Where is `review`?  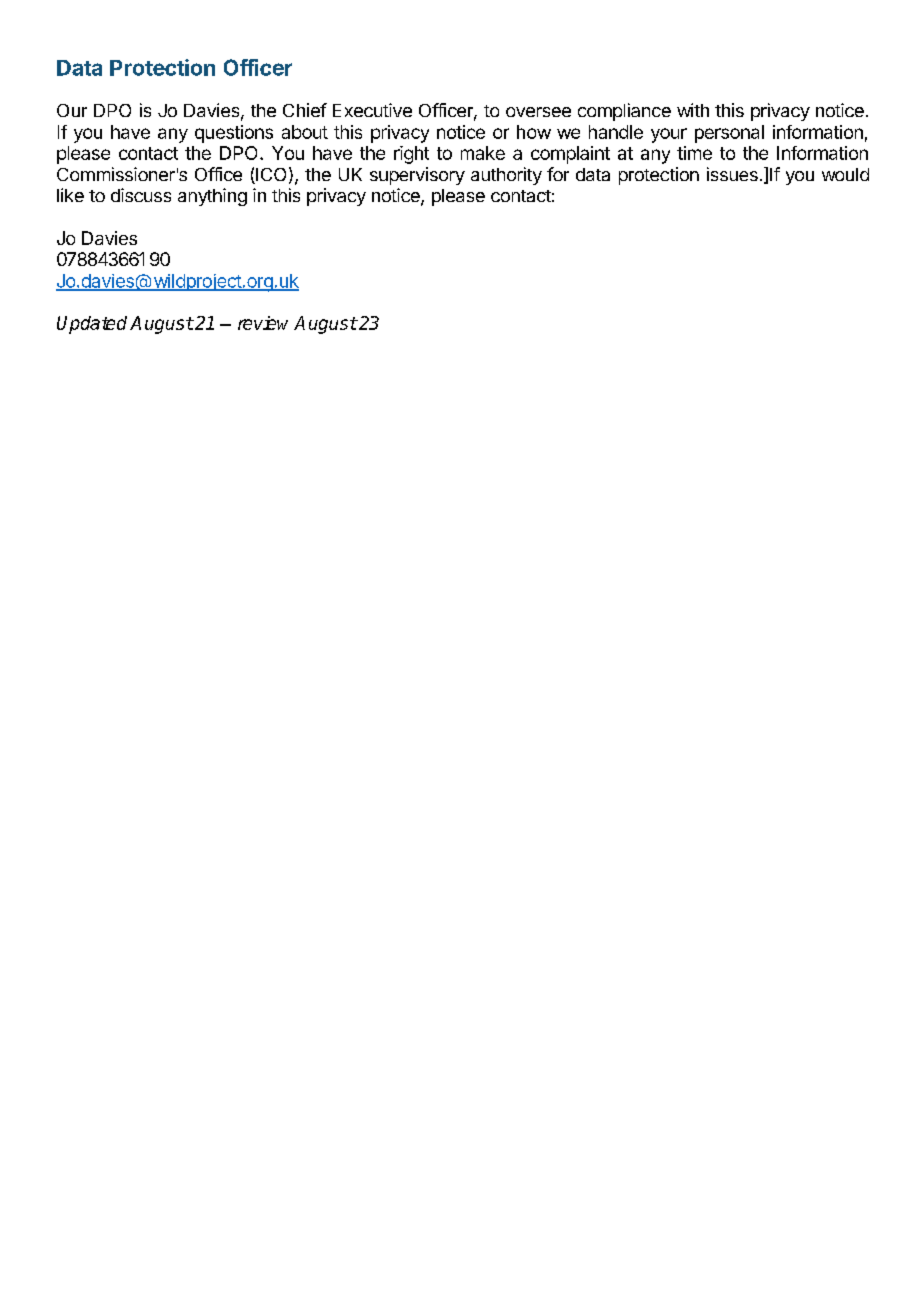 review is located at coordinates (263, 323).
